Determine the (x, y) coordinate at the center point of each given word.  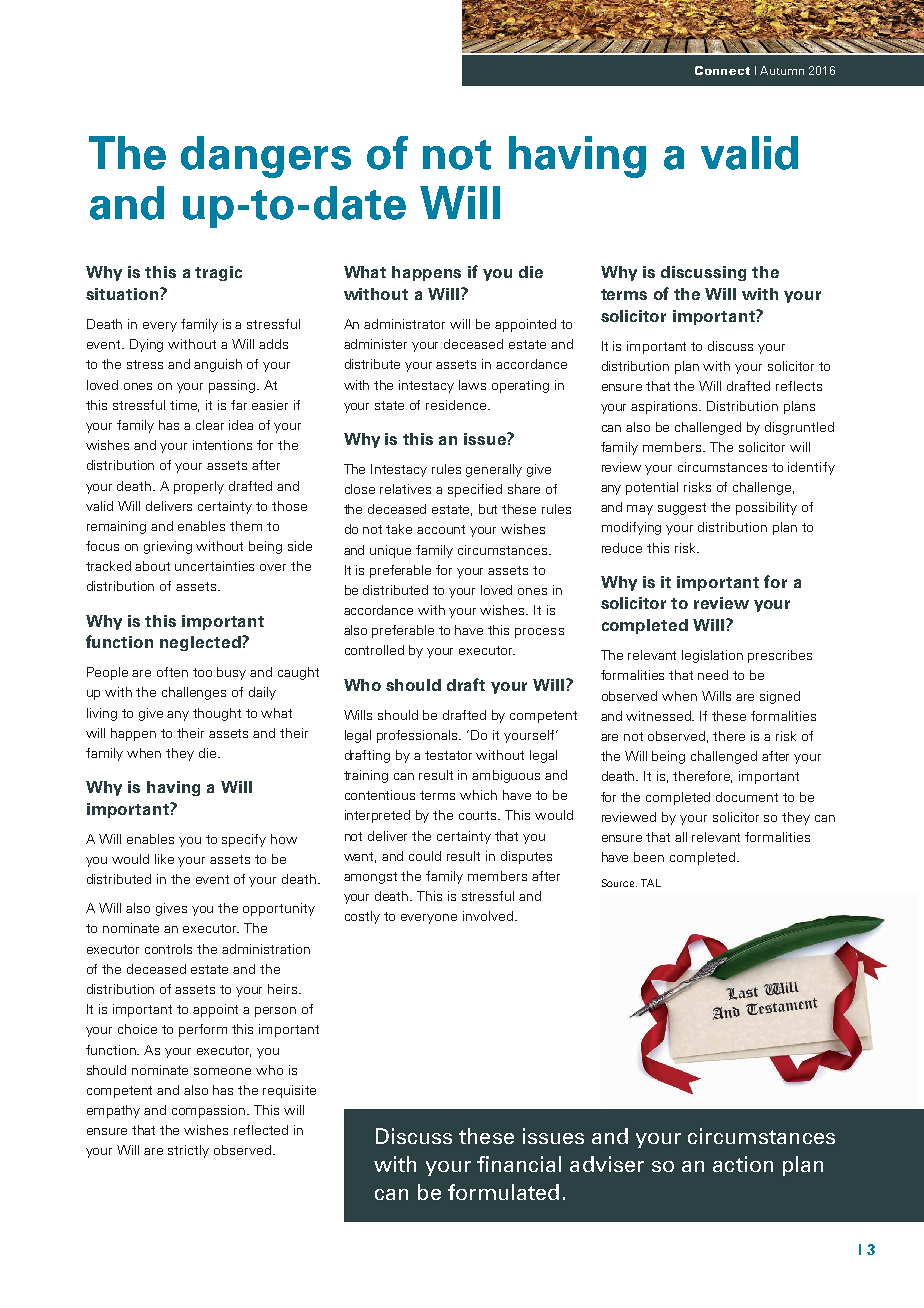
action (743, 1164)
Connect (722, 70)
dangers (266, 157)
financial (519, 1164)
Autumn (782, 70)
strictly (188, 1151)
